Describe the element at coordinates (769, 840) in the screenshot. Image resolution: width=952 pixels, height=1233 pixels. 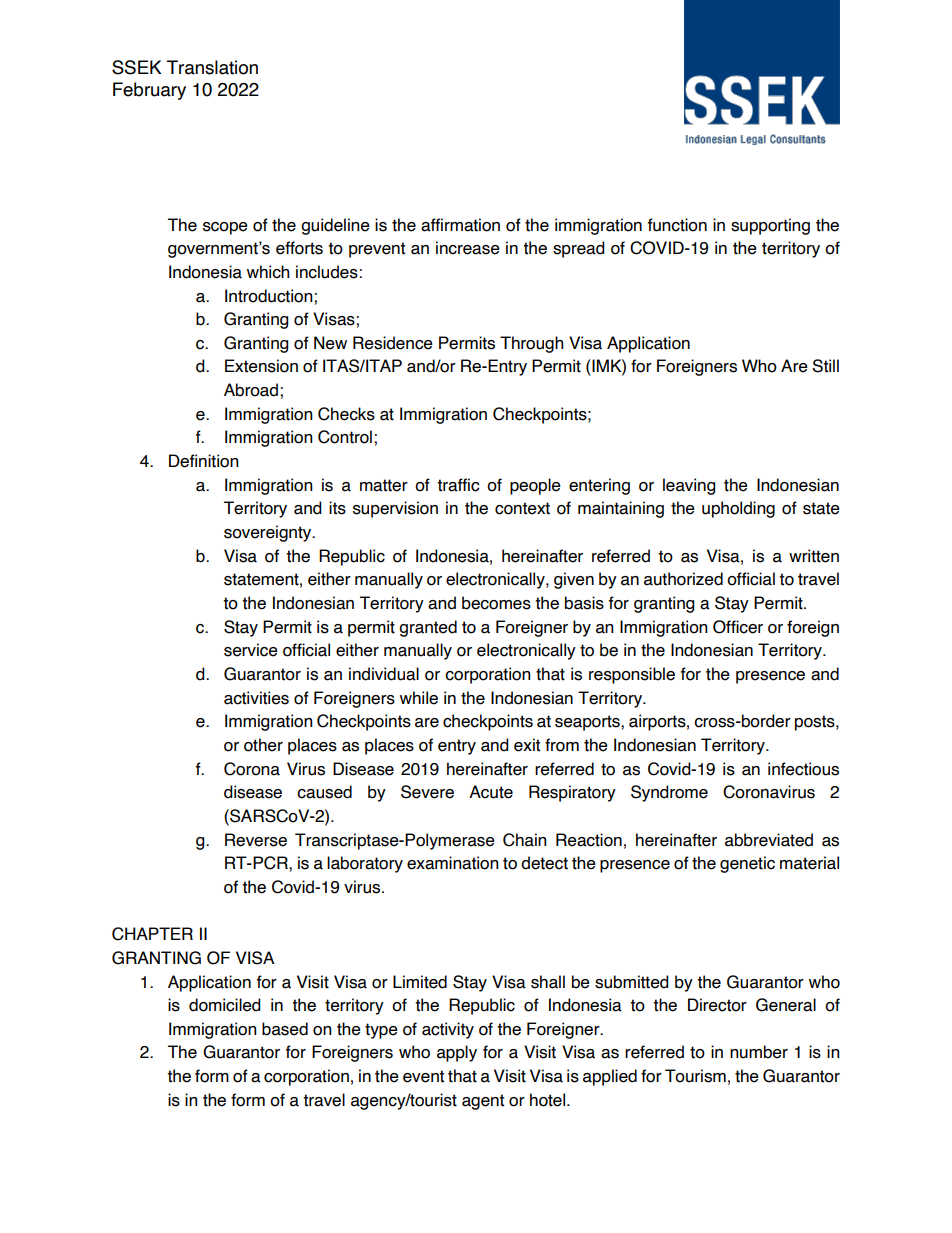
I see `abbreviated` at that location.
